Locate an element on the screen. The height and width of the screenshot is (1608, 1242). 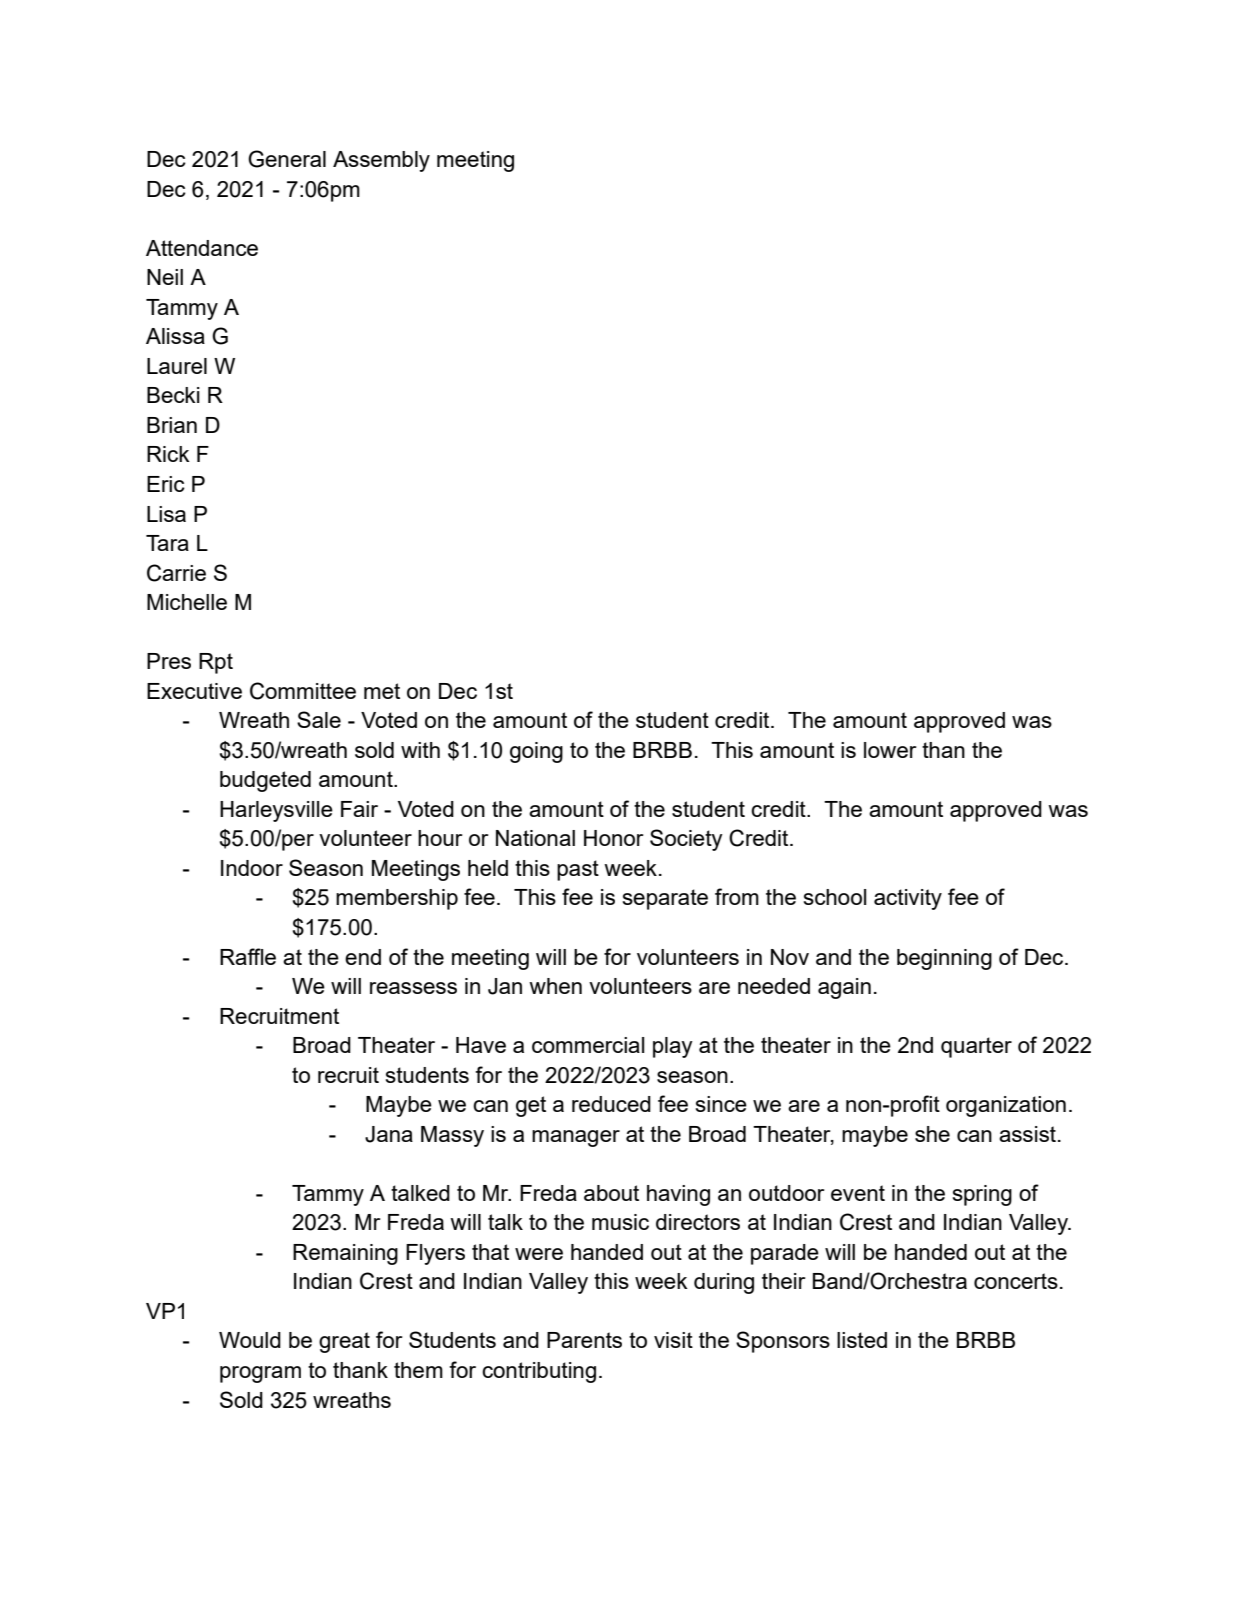
budgeted is located at coordinates (265, 781).
